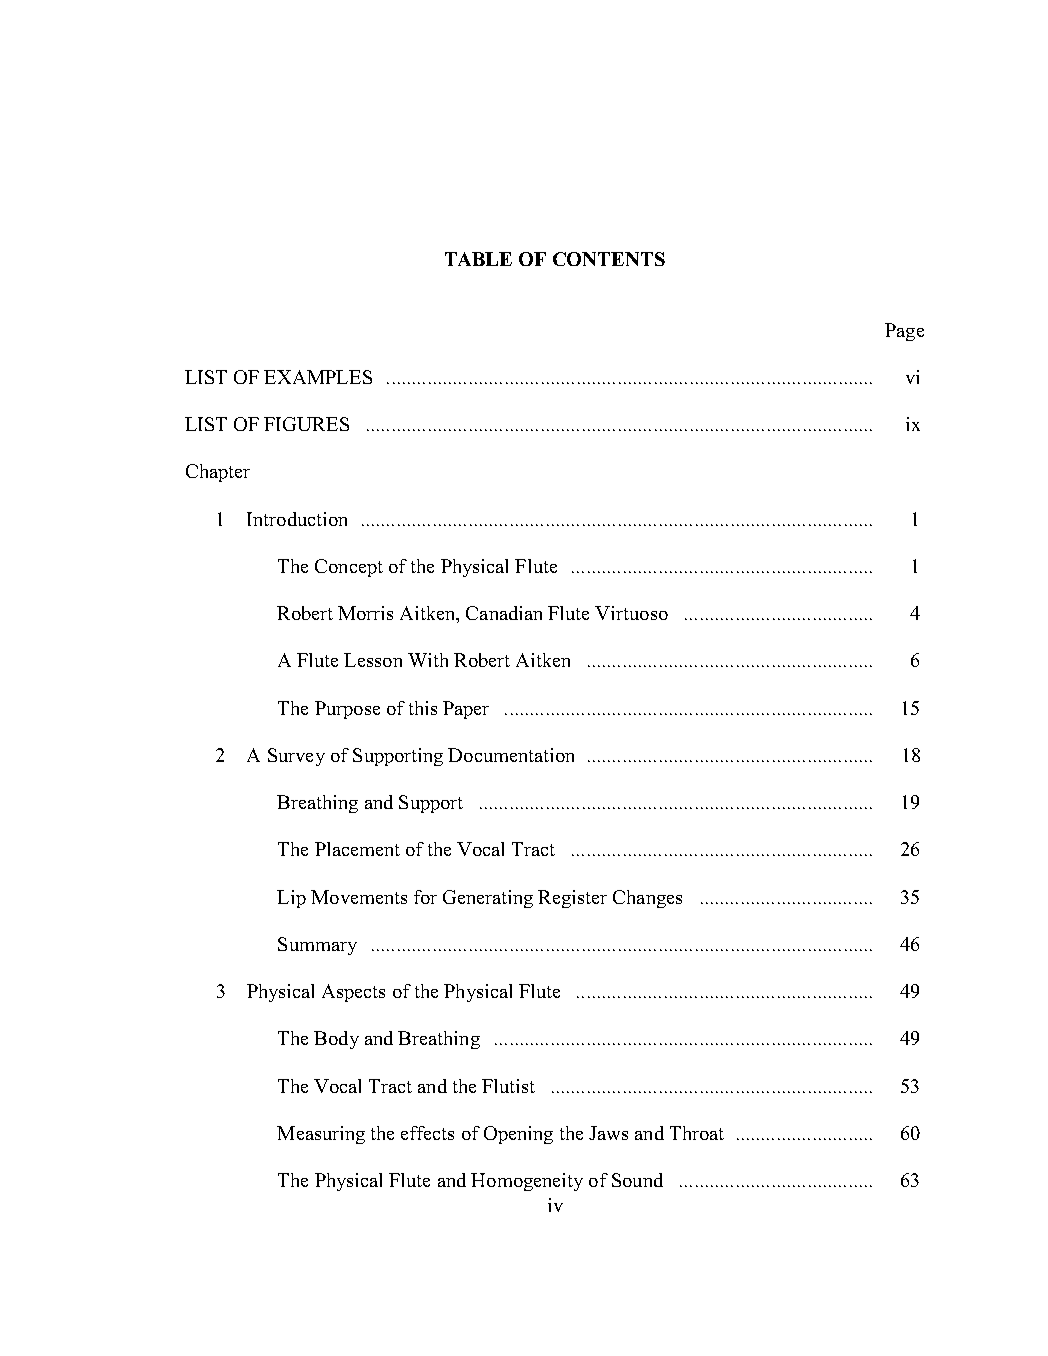  What do you see at coordinates (321, 1135) in the page?
I see `Measuring` at bounding box center [321, 1135].
